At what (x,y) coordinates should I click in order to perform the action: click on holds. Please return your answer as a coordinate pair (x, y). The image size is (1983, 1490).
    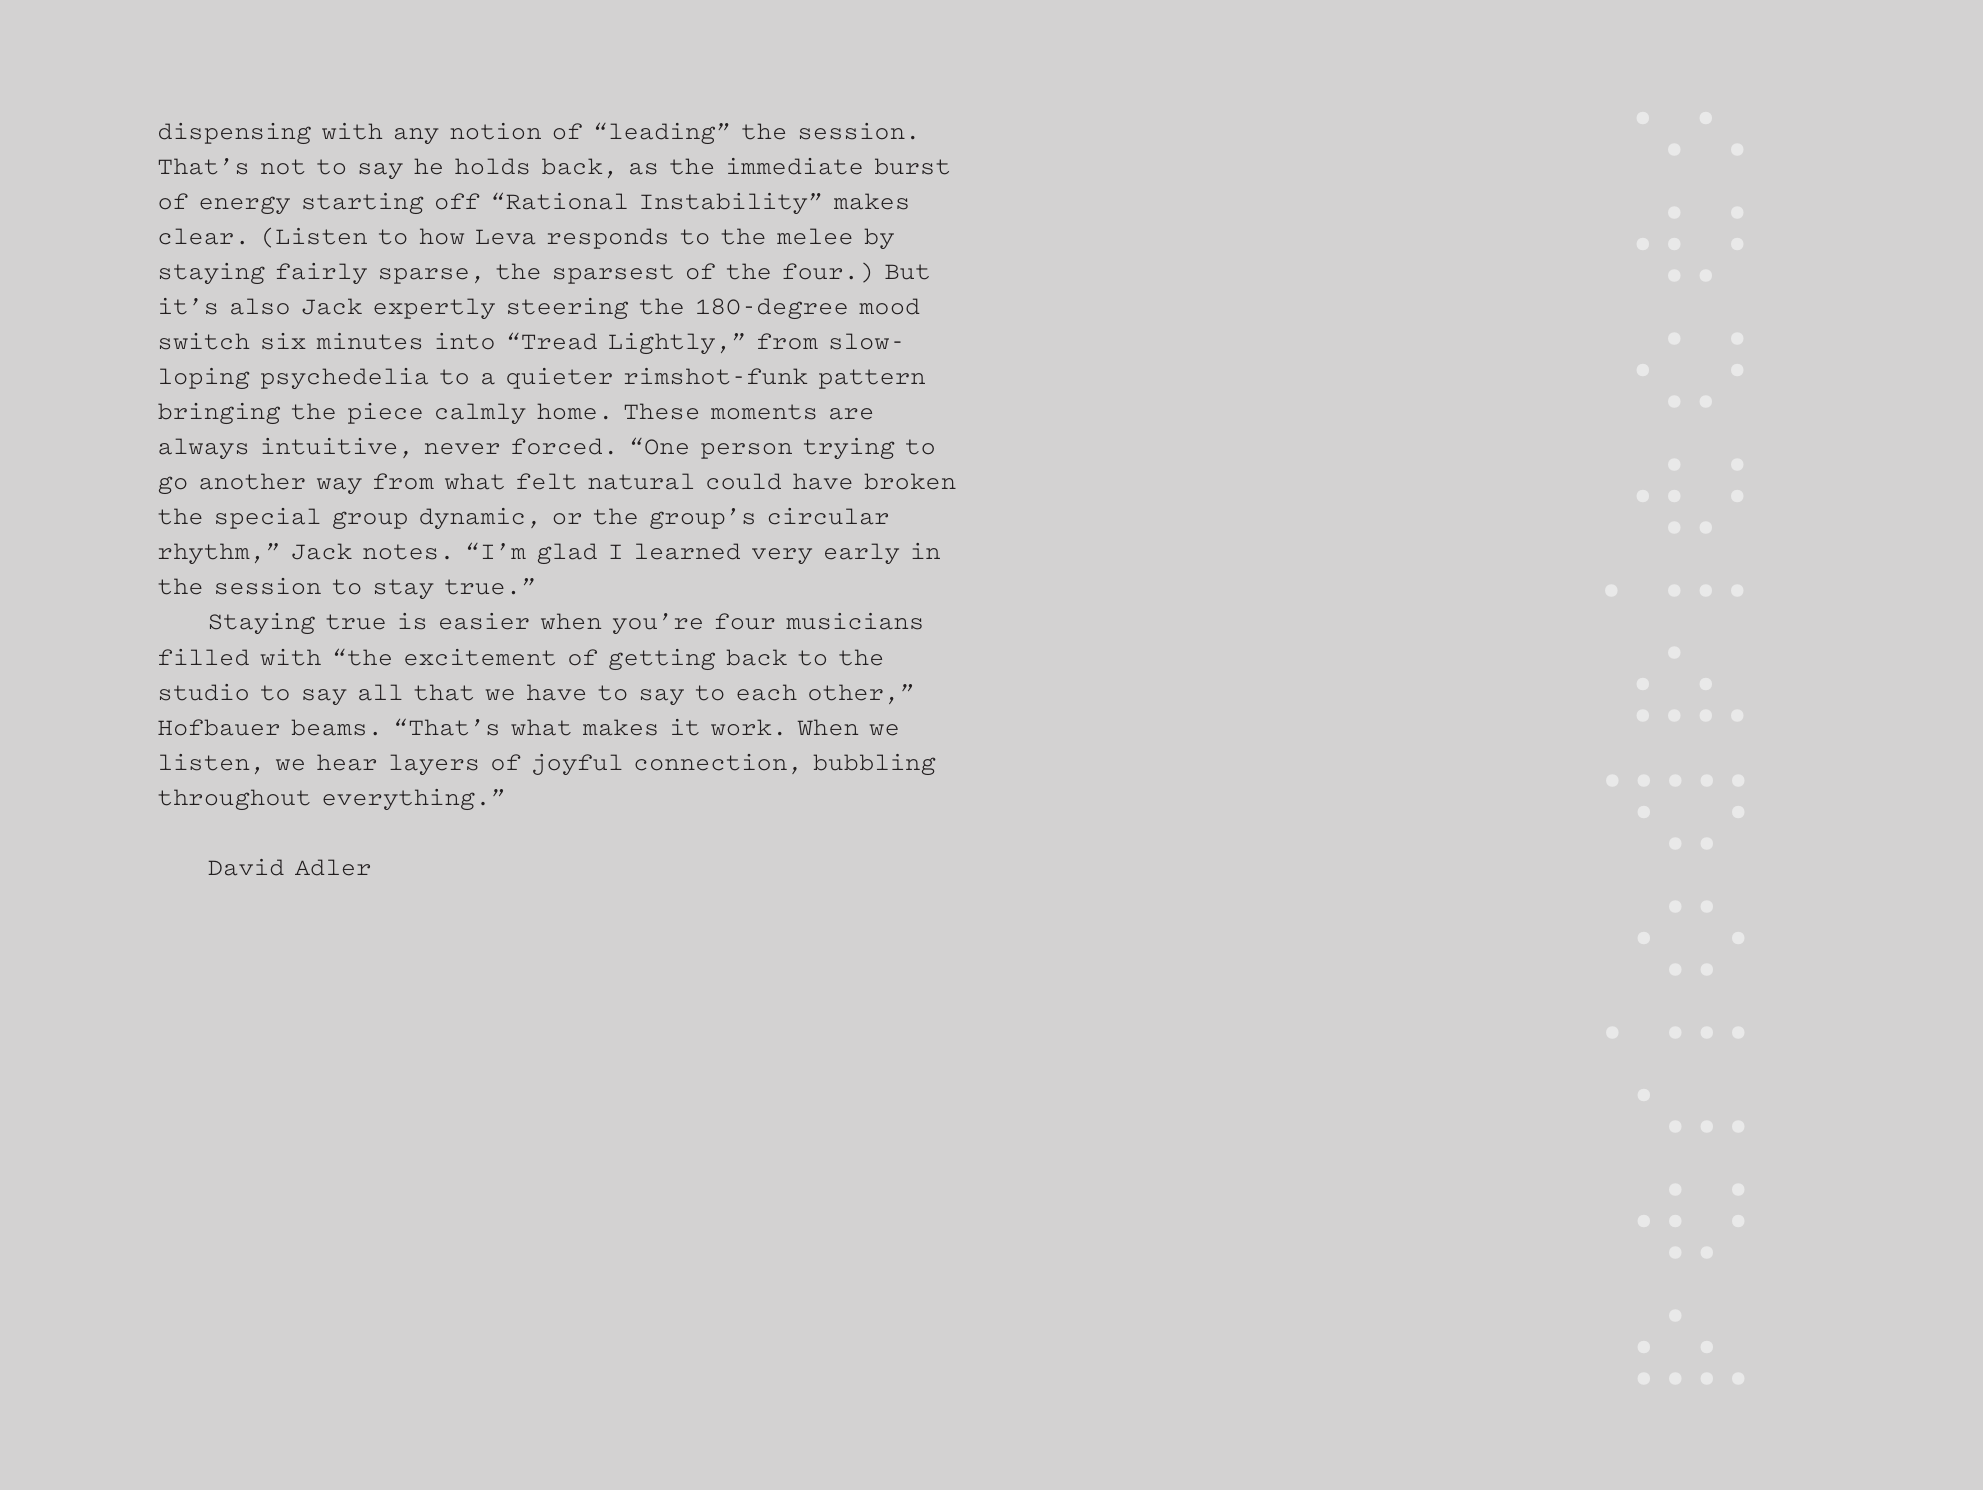
    Looking at the image, I should click on (492, 166).
